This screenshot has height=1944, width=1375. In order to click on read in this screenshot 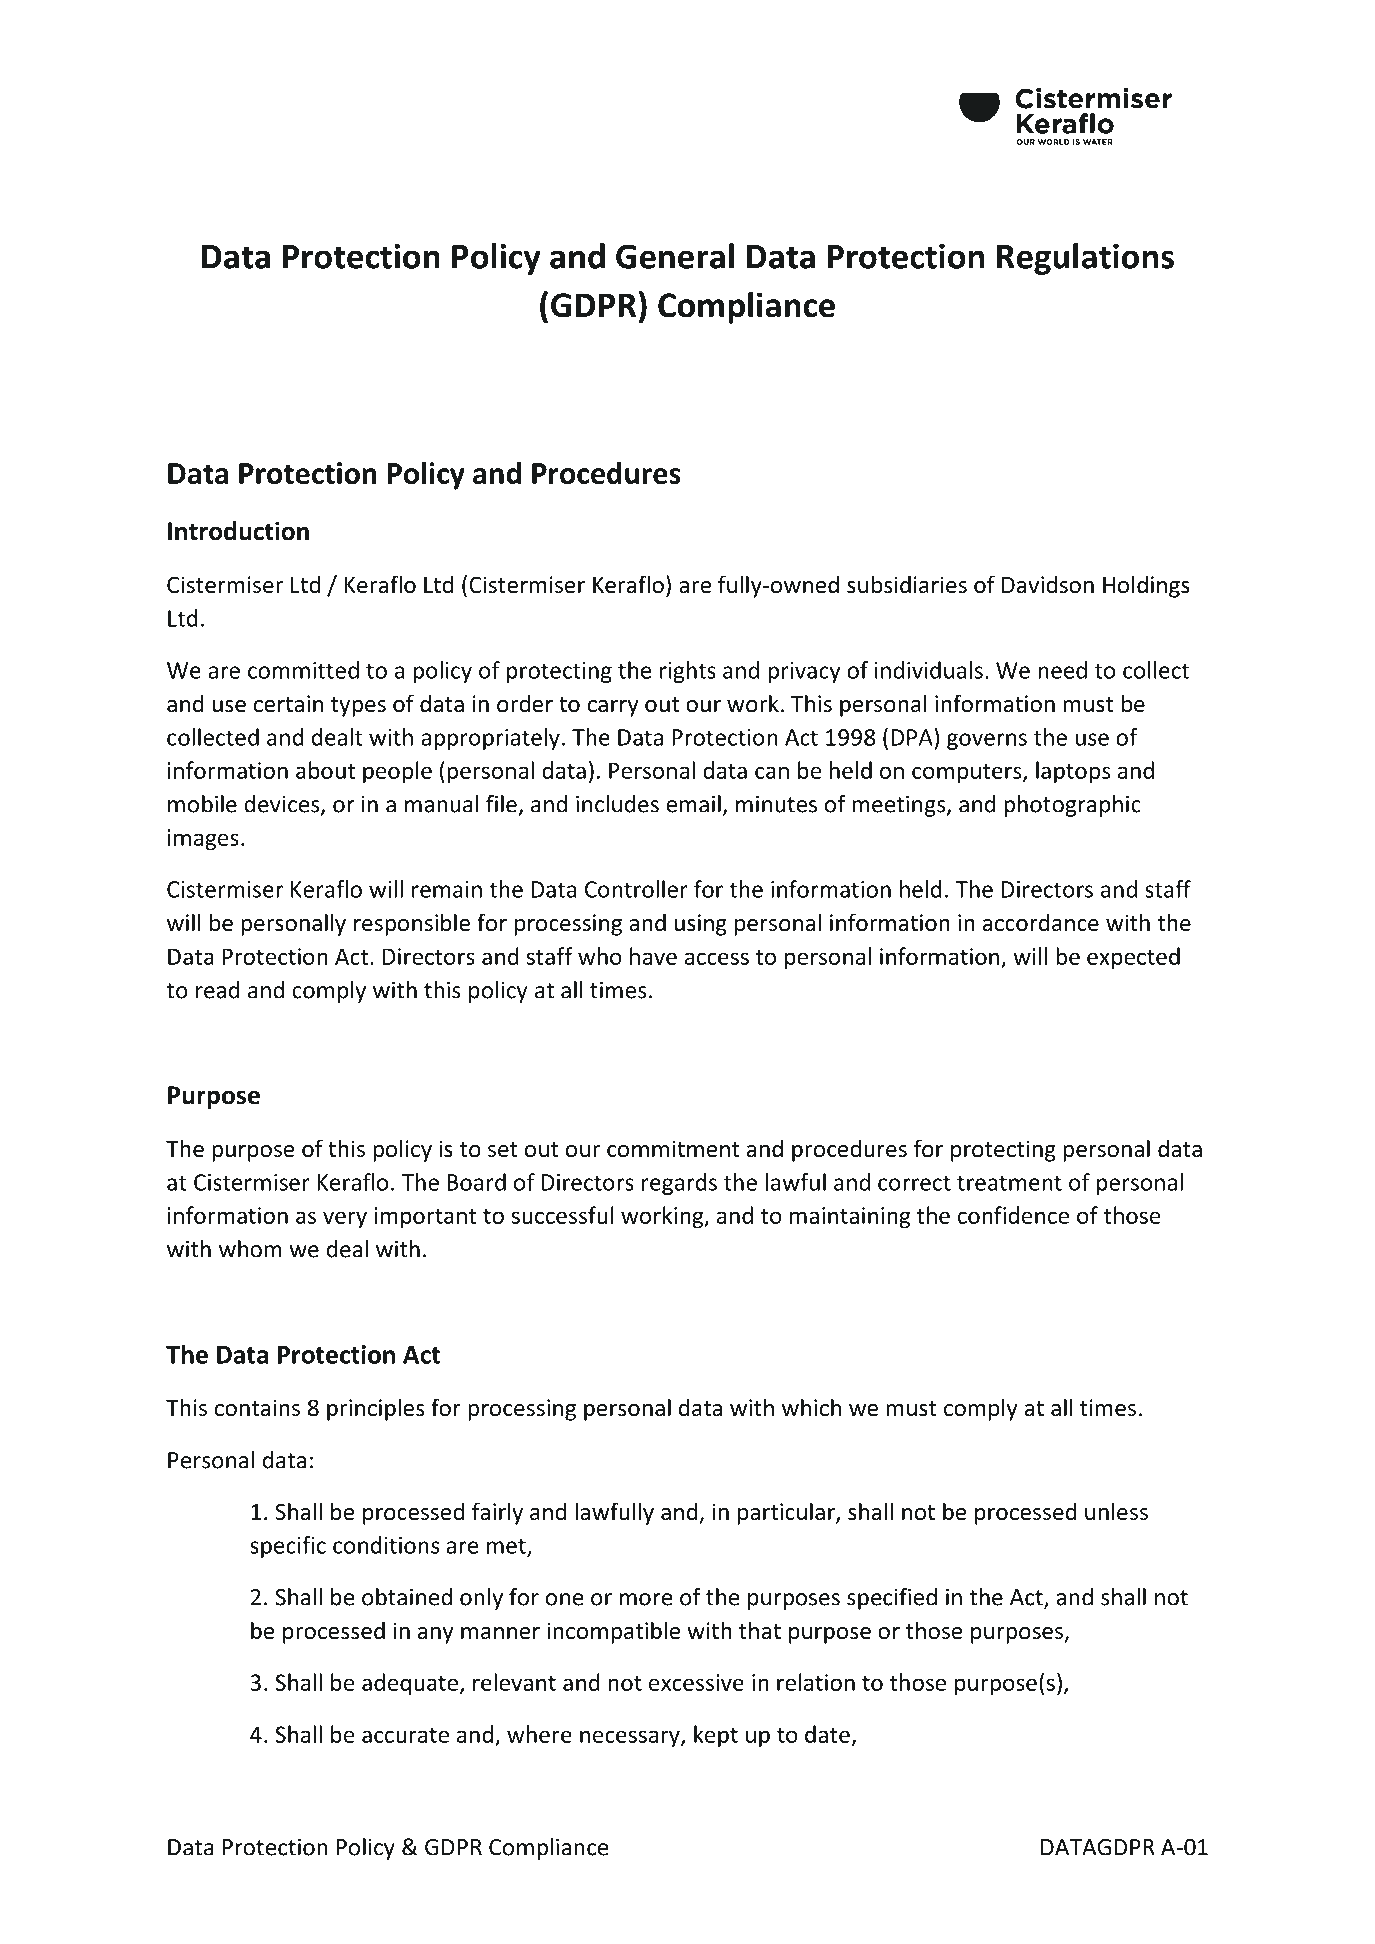, I will do `click(218, 990)`.
